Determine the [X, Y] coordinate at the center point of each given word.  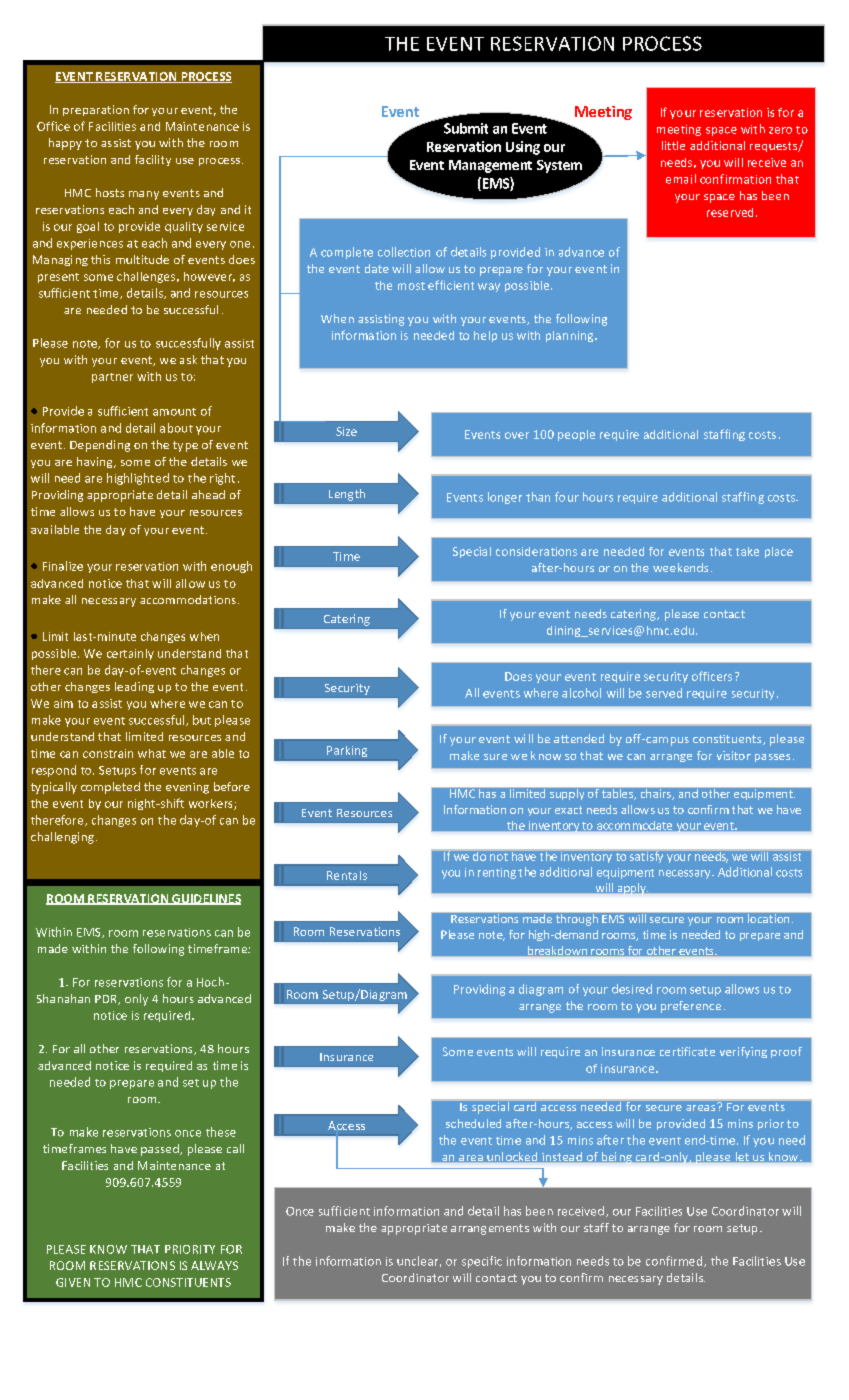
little [673, 145]
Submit [466, 128]
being [617, 1158]
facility [153, 160]
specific [482, 1262]
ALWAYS [214, 1265]
